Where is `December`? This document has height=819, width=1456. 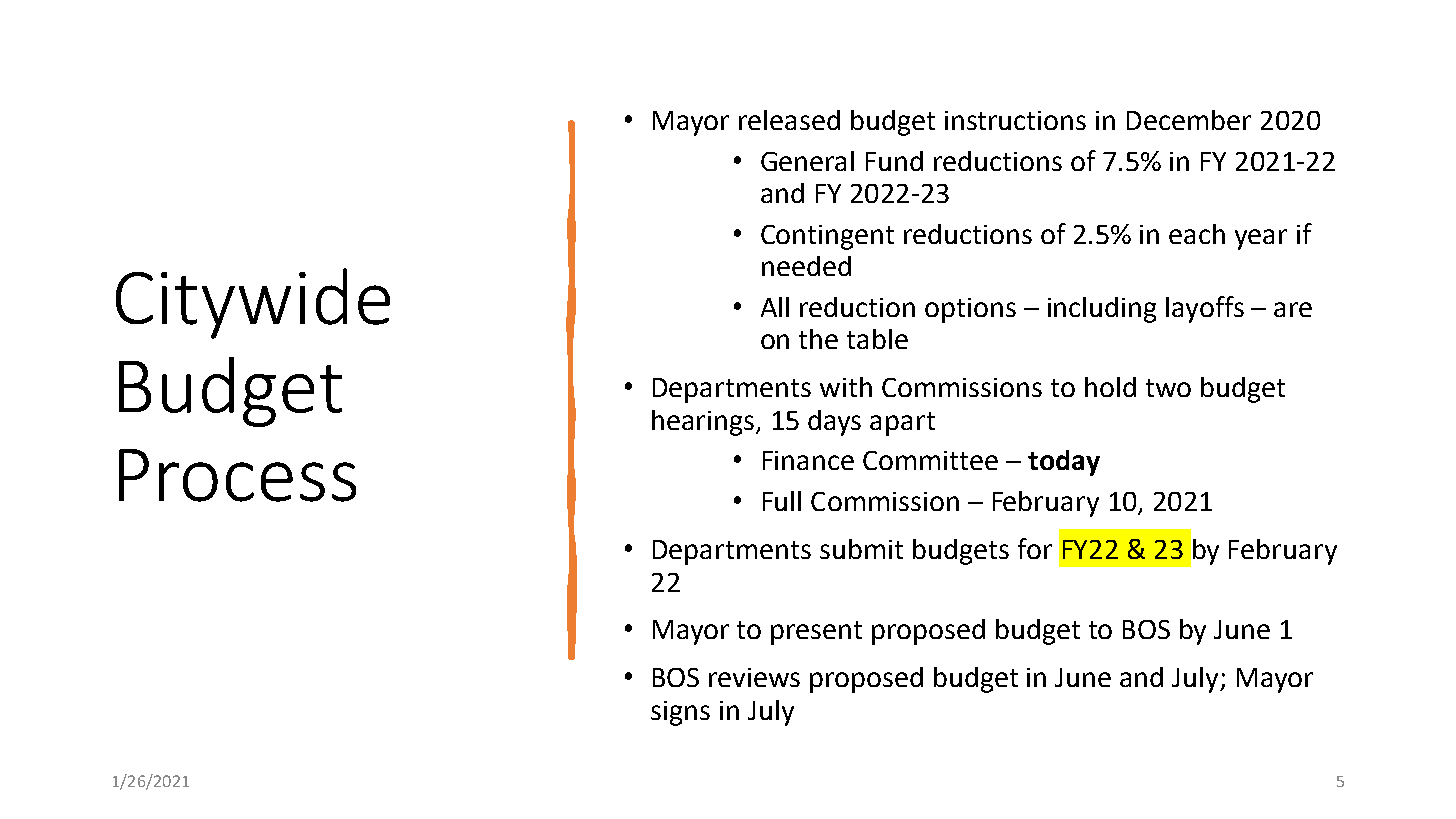
December is located at coordinates (1189, 120).
